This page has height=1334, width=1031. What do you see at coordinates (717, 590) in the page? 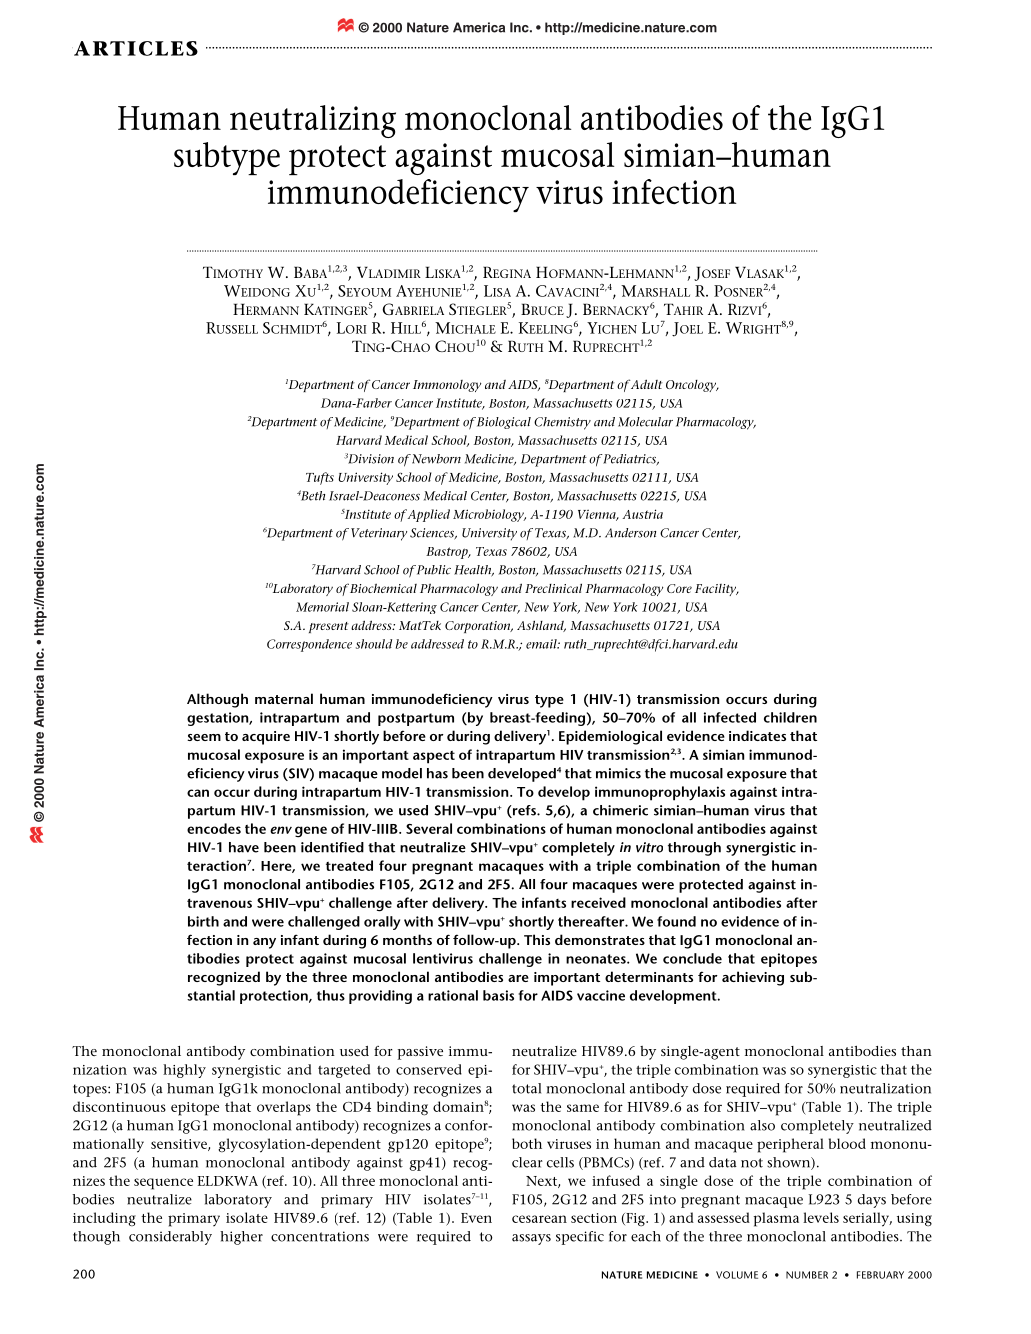
I see `Facility` at bounding box center [717, 590].
